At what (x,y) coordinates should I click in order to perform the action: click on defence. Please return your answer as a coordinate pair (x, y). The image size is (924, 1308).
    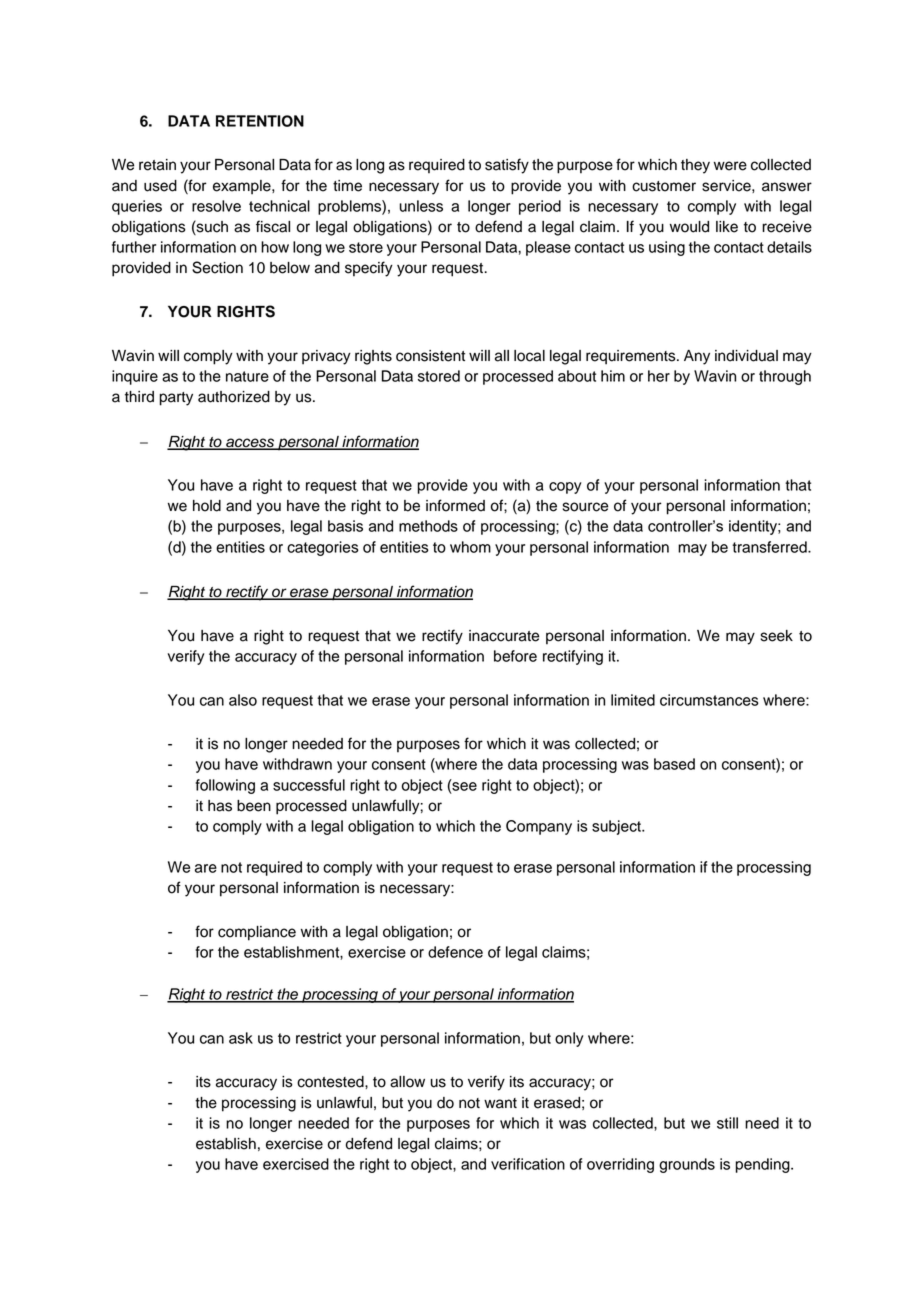
    Looking at the image, I should click on (455, 952).
